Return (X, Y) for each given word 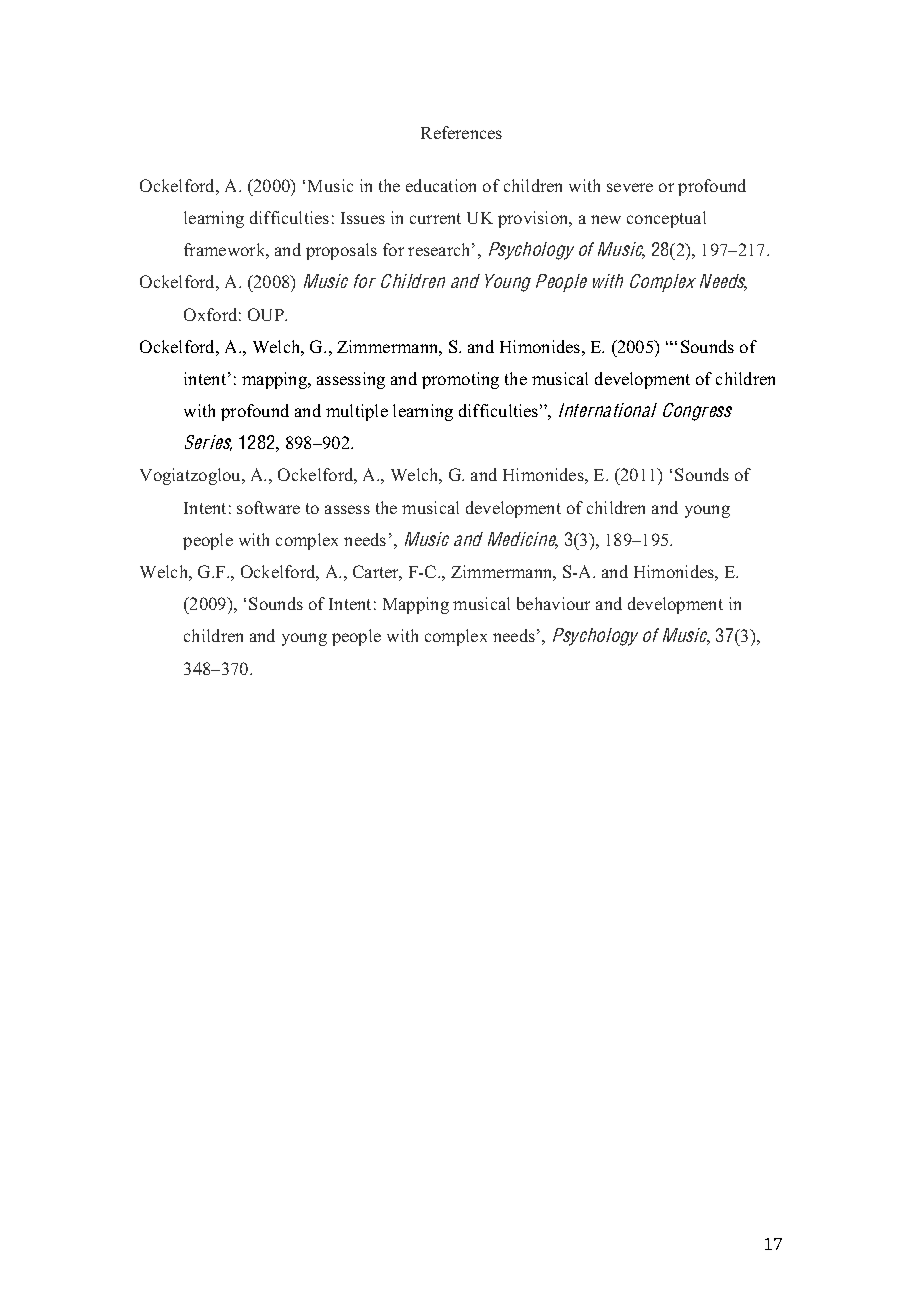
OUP (267, 314)
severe (630, 187)
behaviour (553, 603)
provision (534, 219)
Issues (363, 218)
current (435, 218)
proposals (341, 251)
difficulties (289, 217)
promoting (460, 380)
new (606, 219)
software (268, 507)
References (461, 132)
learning (214, 219)
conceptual (666, 219)
